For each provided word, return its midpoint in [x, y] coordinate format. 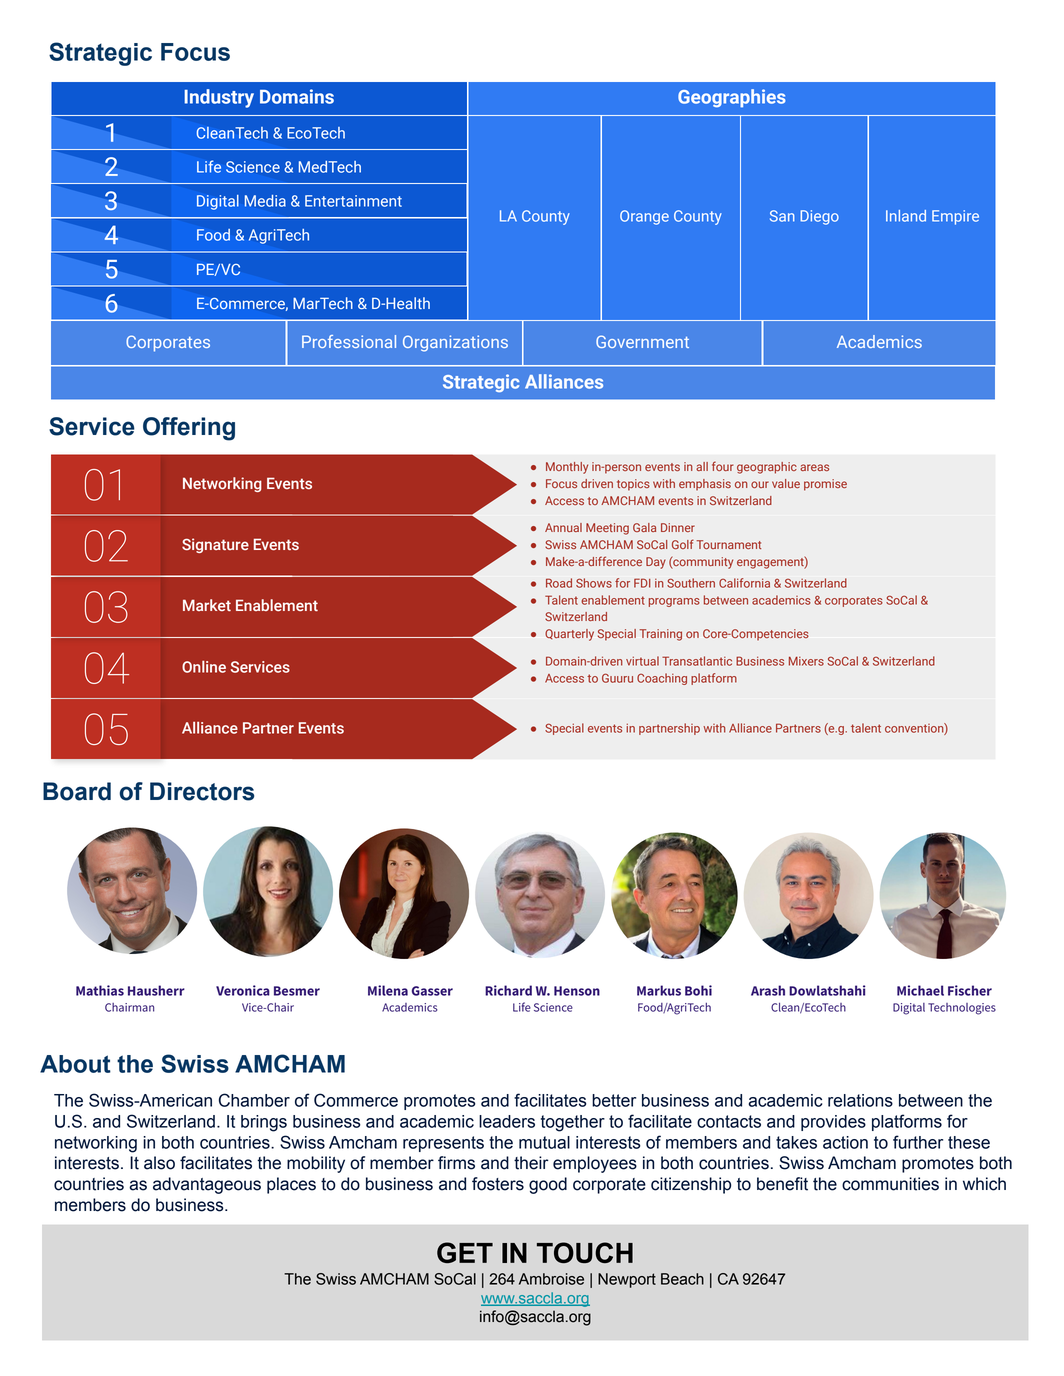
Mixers [806, 661]
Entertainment [353, 201]
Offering [189, 429]
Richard [508, 990]
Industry [219, 98]
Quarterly [569, 635]
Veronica [243, 990]
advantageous [207, 1185]
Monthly [567, 468]
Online [204, 666]
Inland [906, 216]
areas [814, 467]
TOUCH [585, 1252]
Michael [920, 990]
